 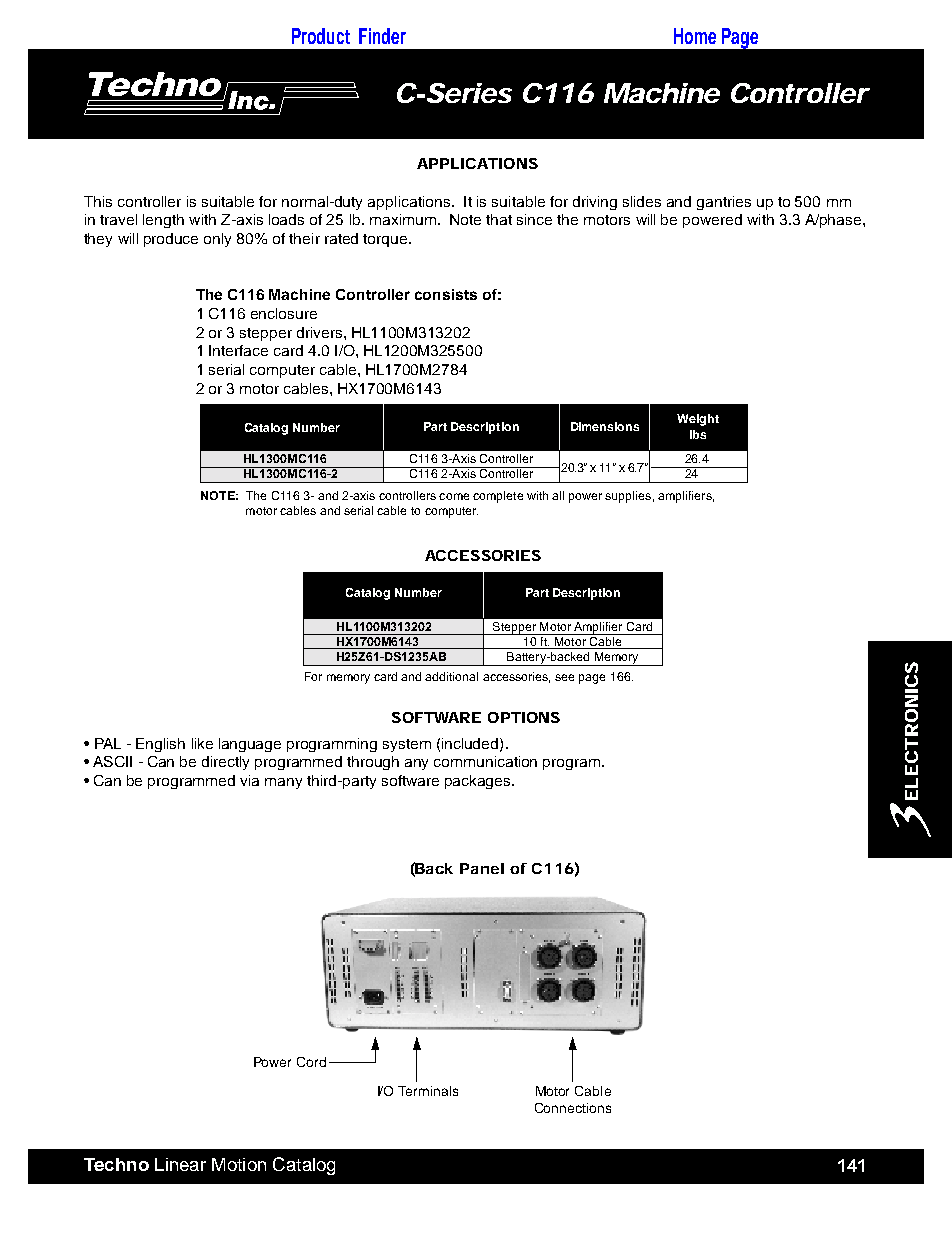 What do you see at coordinates (573, 1108) in the screenshot?
I see `Connections` at bounding box center [573, 1108].
